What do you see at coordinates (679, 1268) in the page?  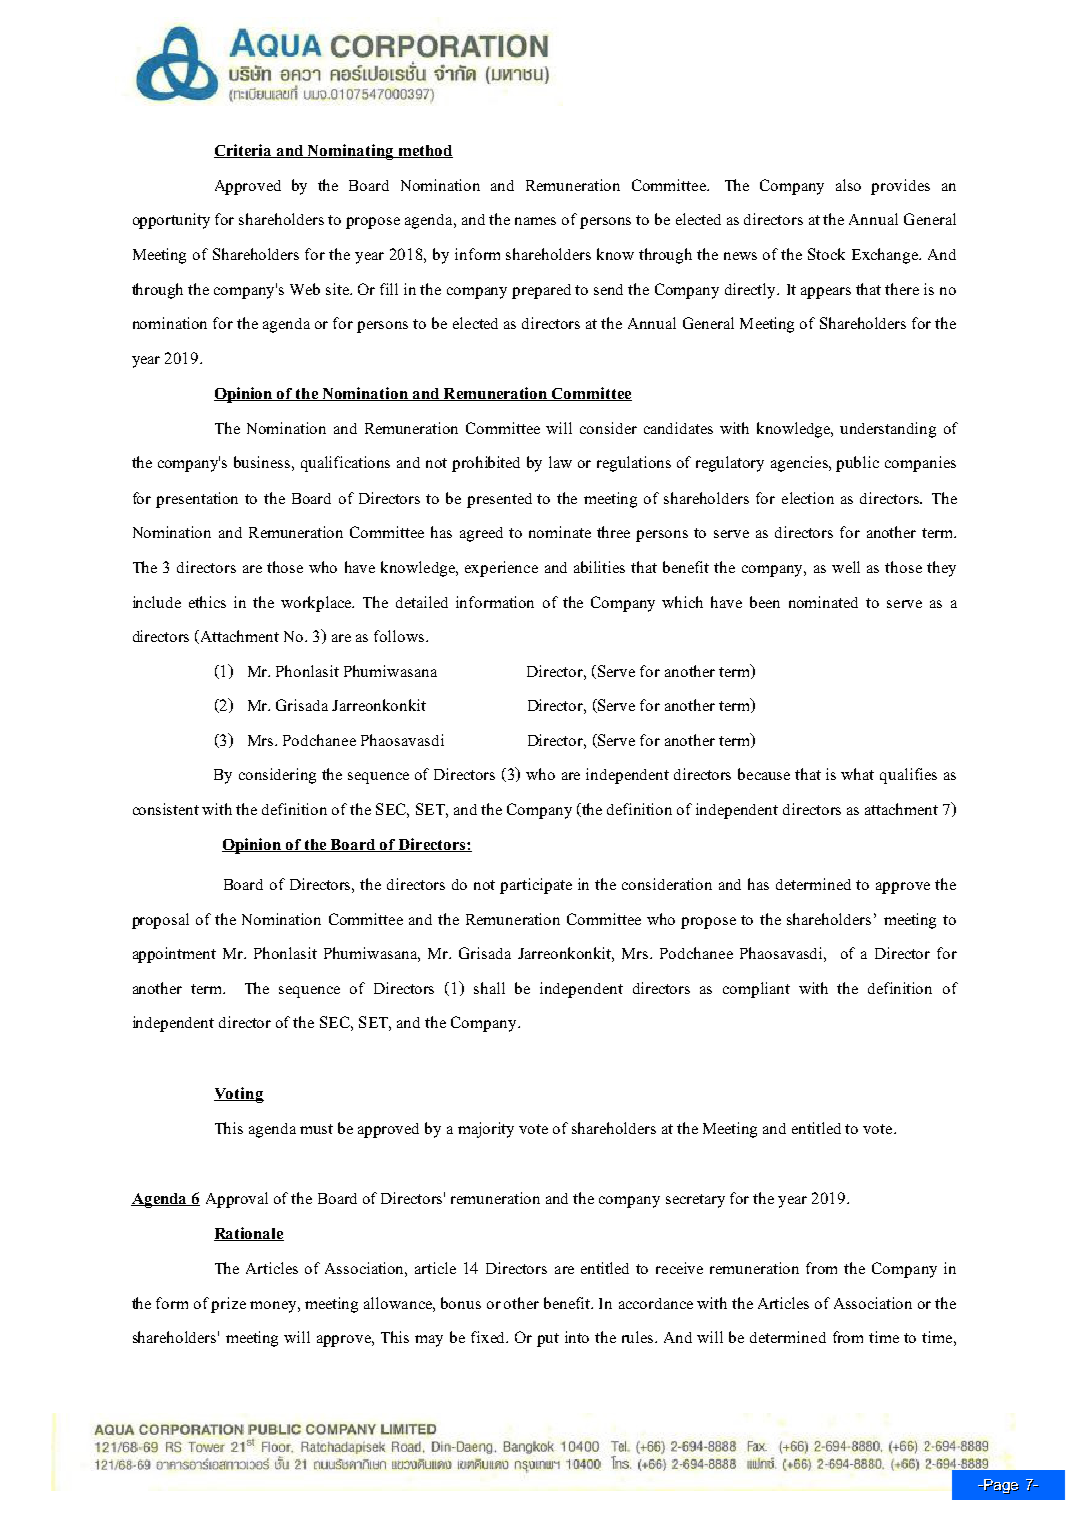 I see `receive` at bounding box center [679, 1268].
